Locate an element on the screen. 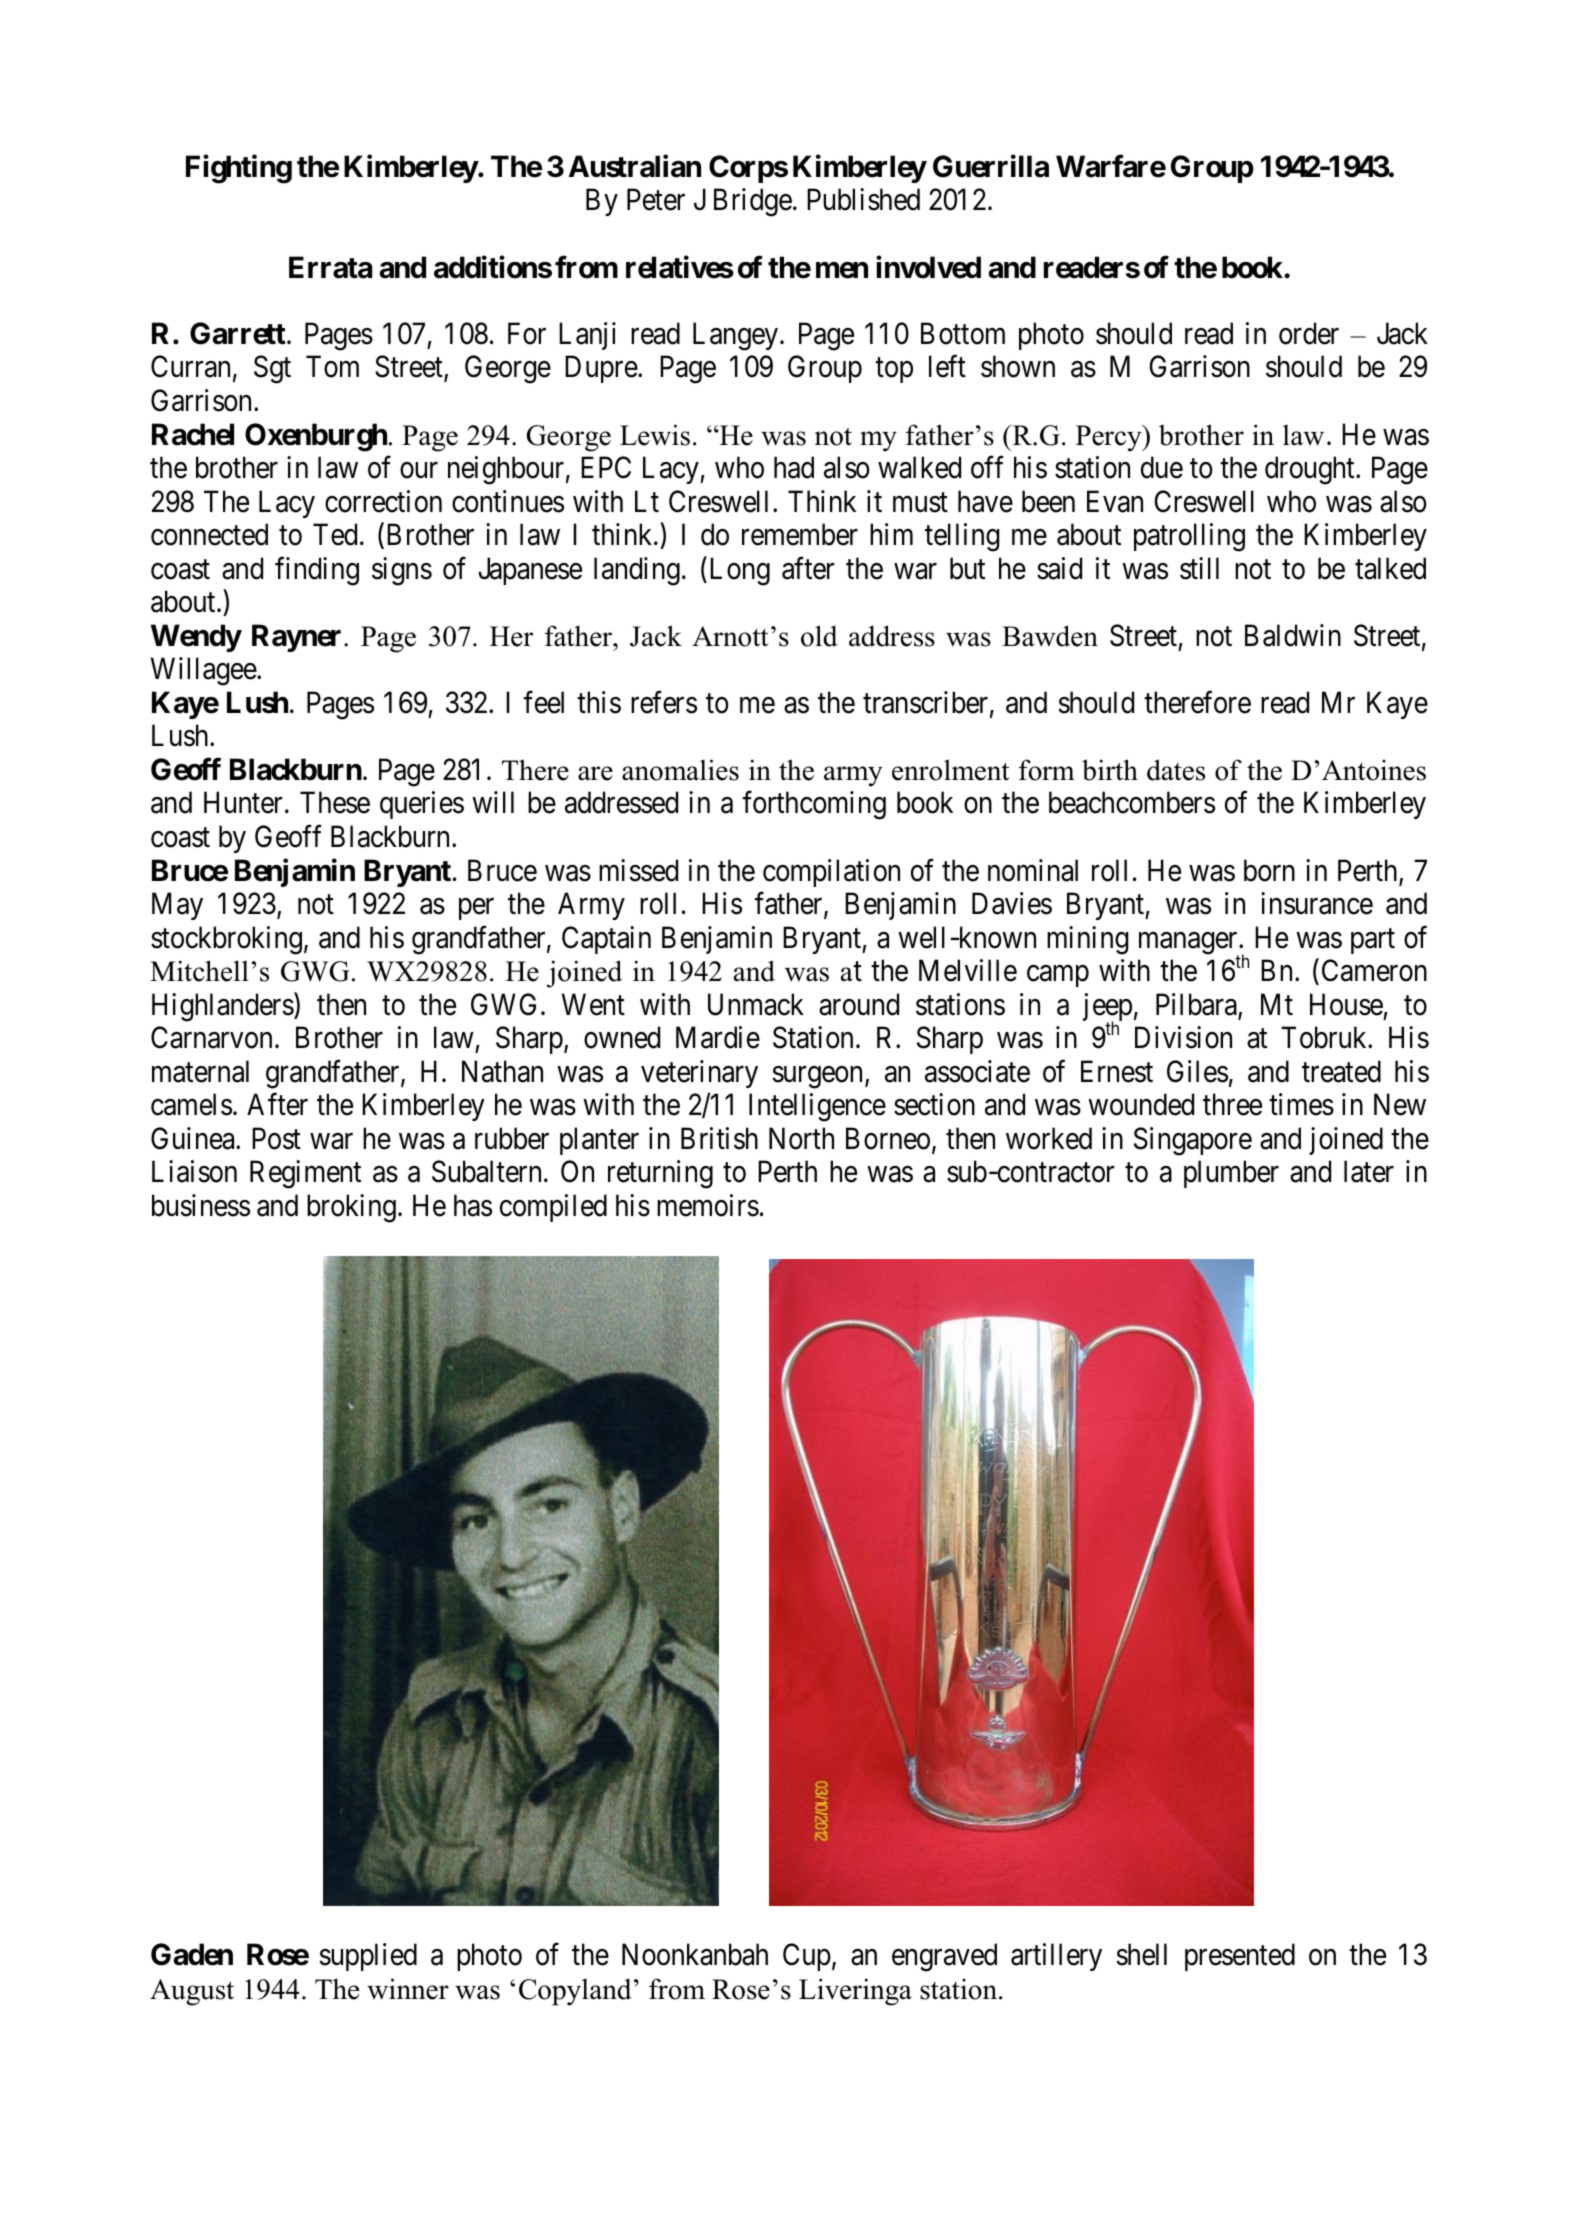 The width and height of the screenshot is (1578, 2232). dates is located at coordinates (1176, 770).
